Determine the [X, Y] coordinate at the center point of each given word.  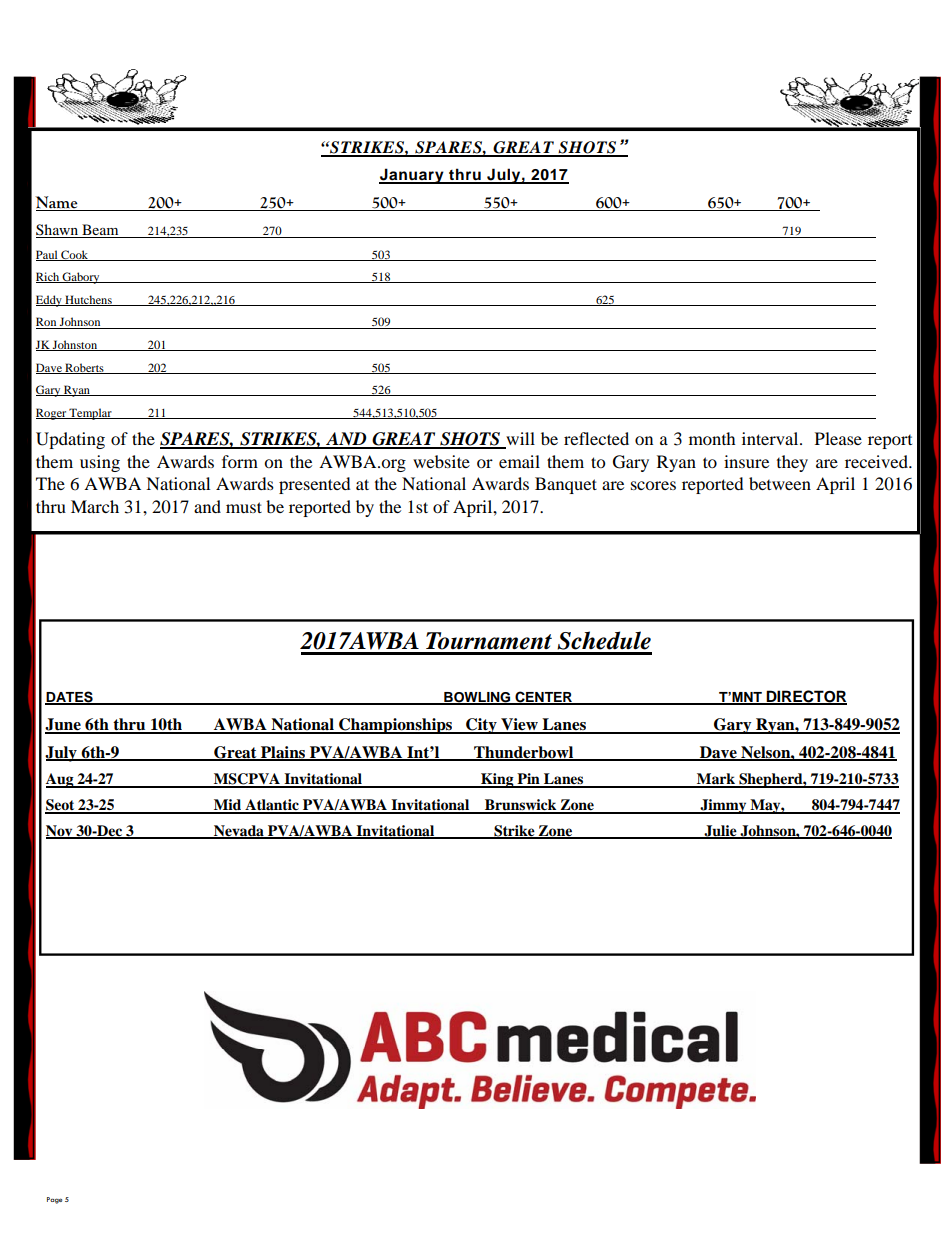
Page [54, 1200]
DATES [70, 698]
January [412, 176]
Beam [100, 231]
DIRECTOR [805, 697]
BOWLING [477, 698]
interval [771, 438]
